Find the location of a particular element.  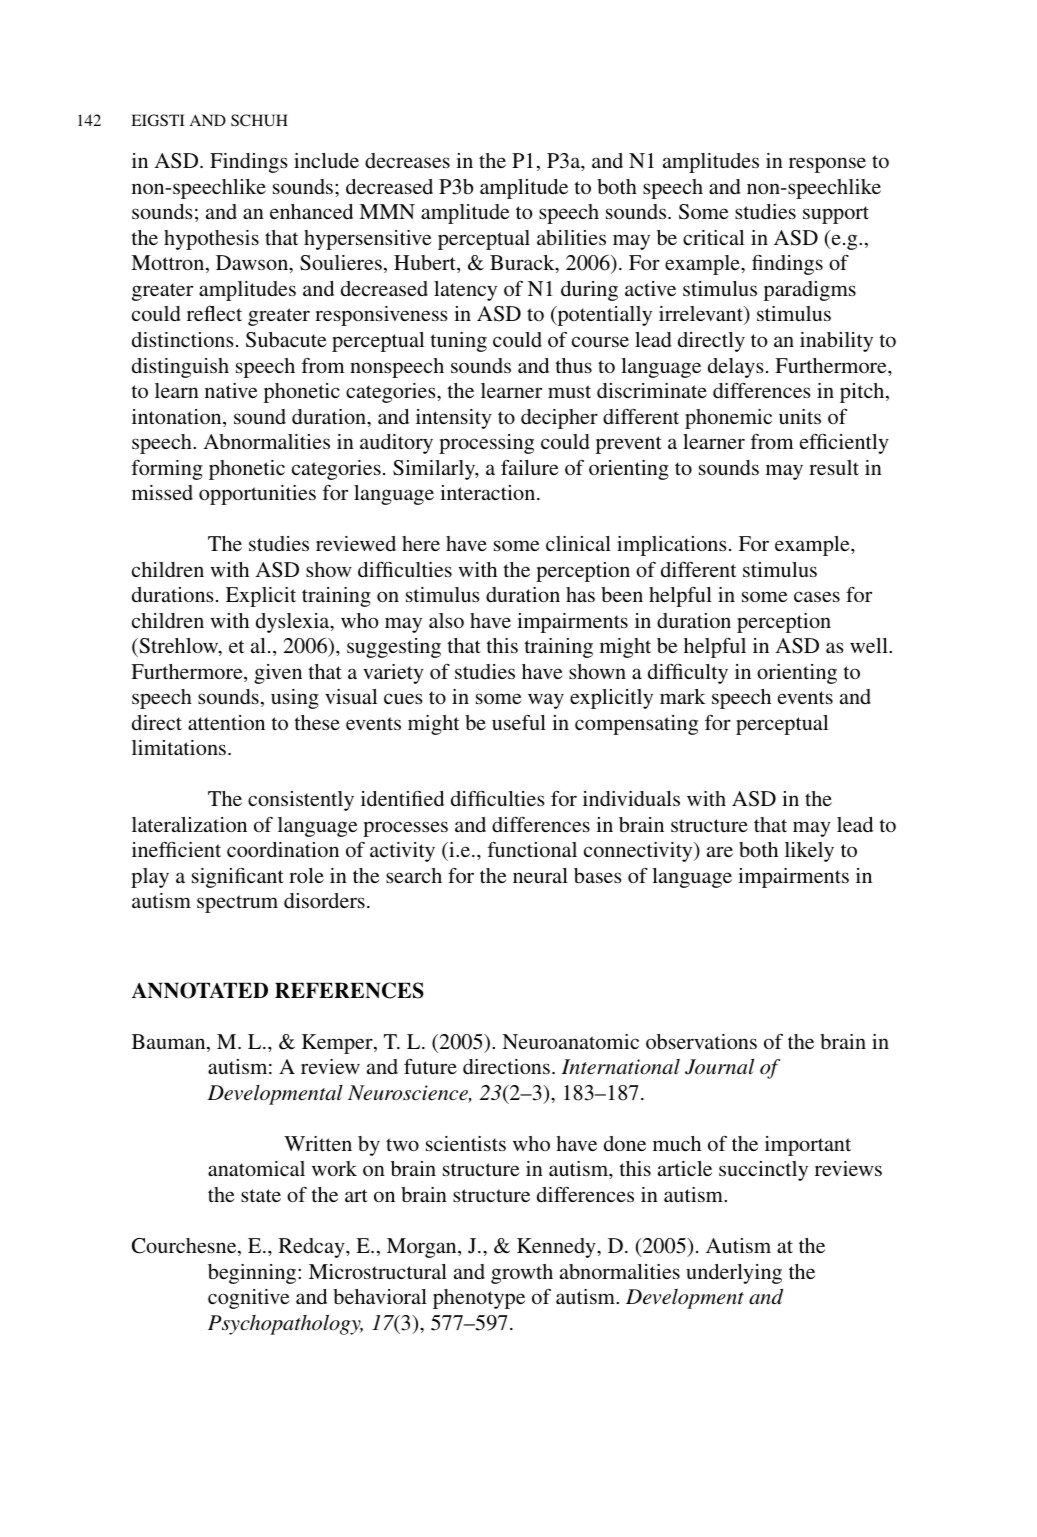

growth is located at coordinates (522, 1274).
